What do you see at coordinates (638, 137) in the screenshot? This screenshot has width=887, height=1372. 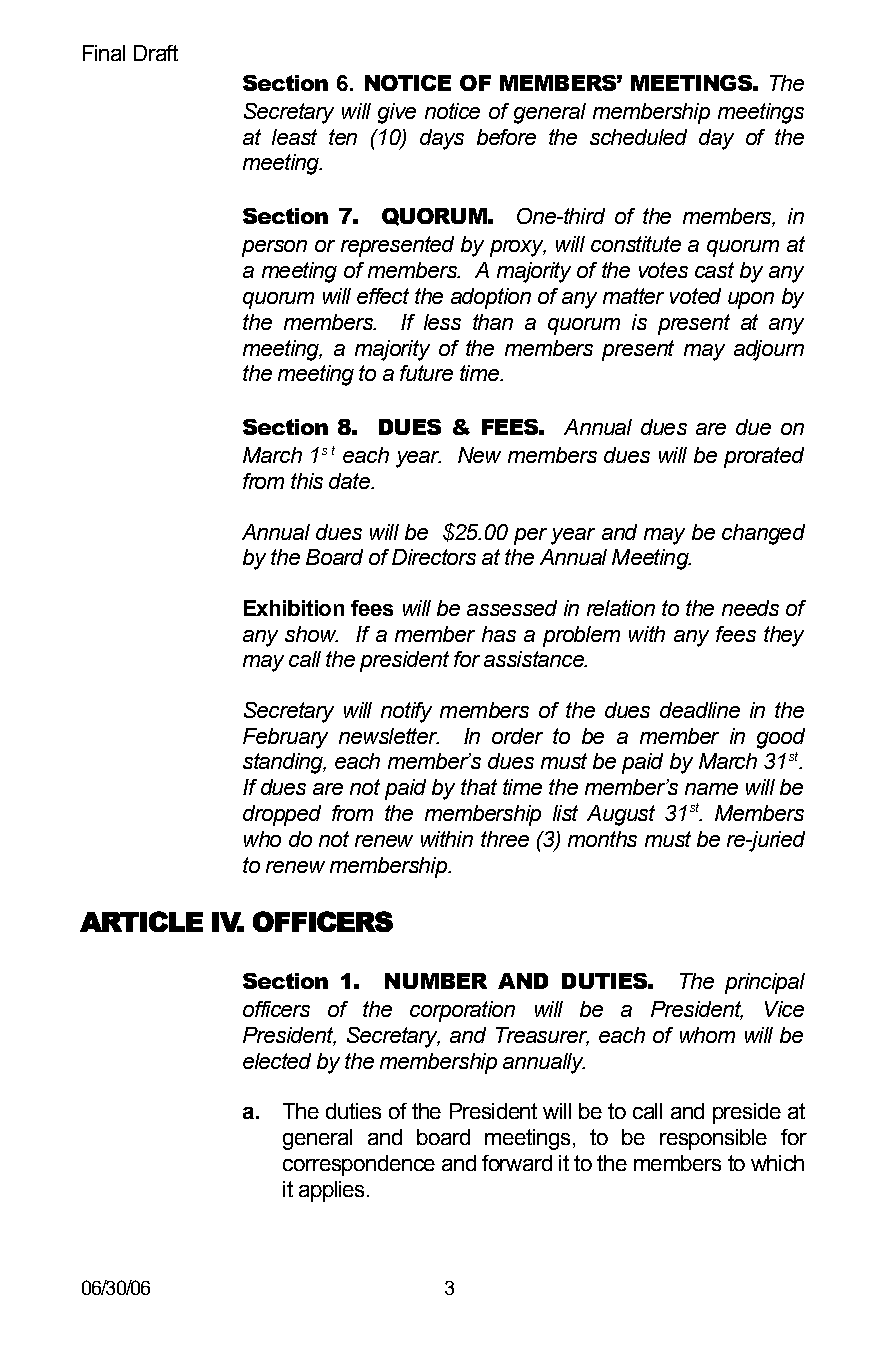 I see `scheduled` at bounding box center [638, 137].
